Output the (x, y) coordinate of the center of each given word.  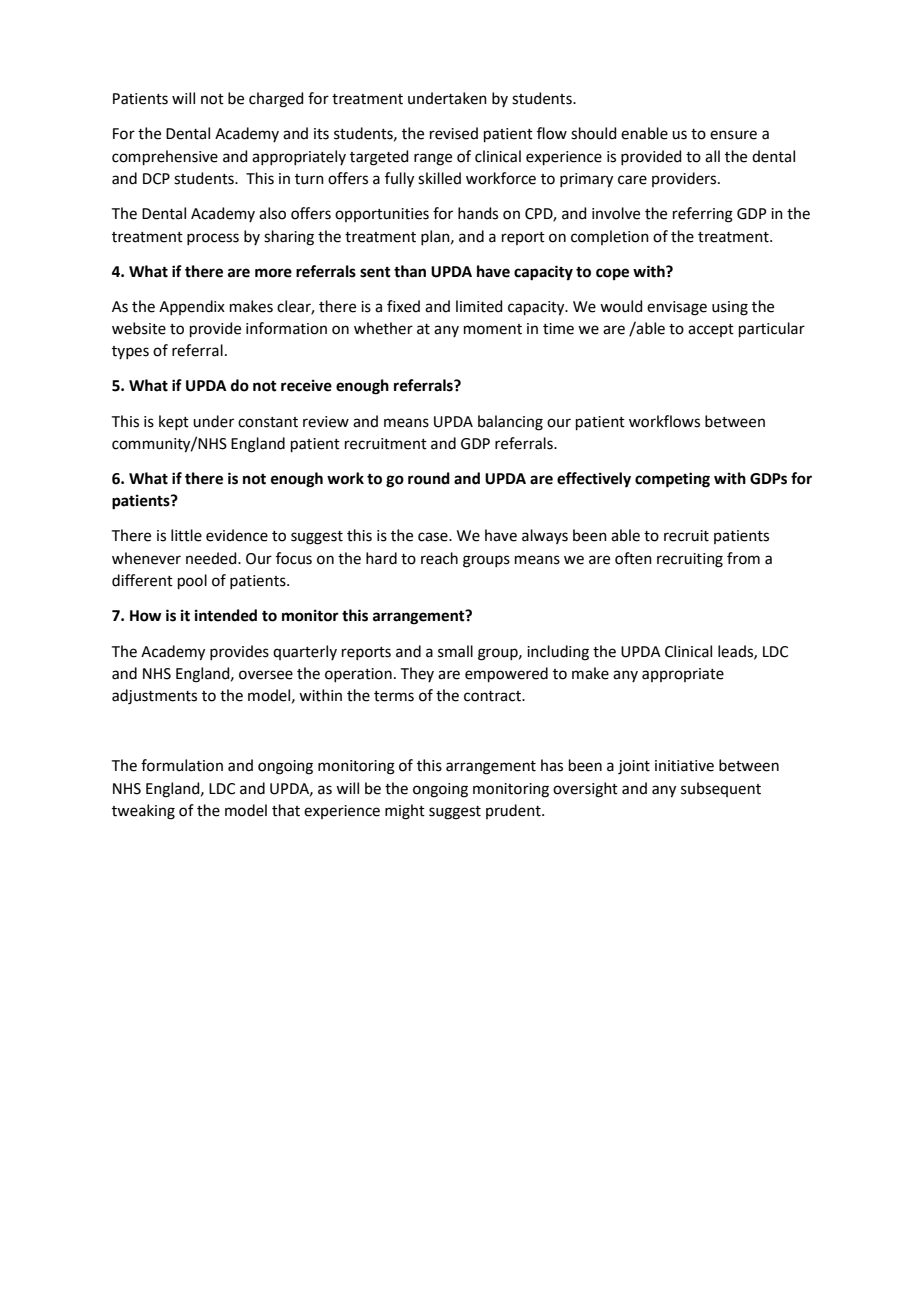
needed (212, 558)
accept (711, 330)
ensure (733, 135)
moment (493, 329)
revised (454, 133)
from (743, 558)
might (405, 812)
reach (439, 558)
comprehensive (165, 157)
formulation (182, 765)
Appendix (192, 307)
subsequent (721, 789)
